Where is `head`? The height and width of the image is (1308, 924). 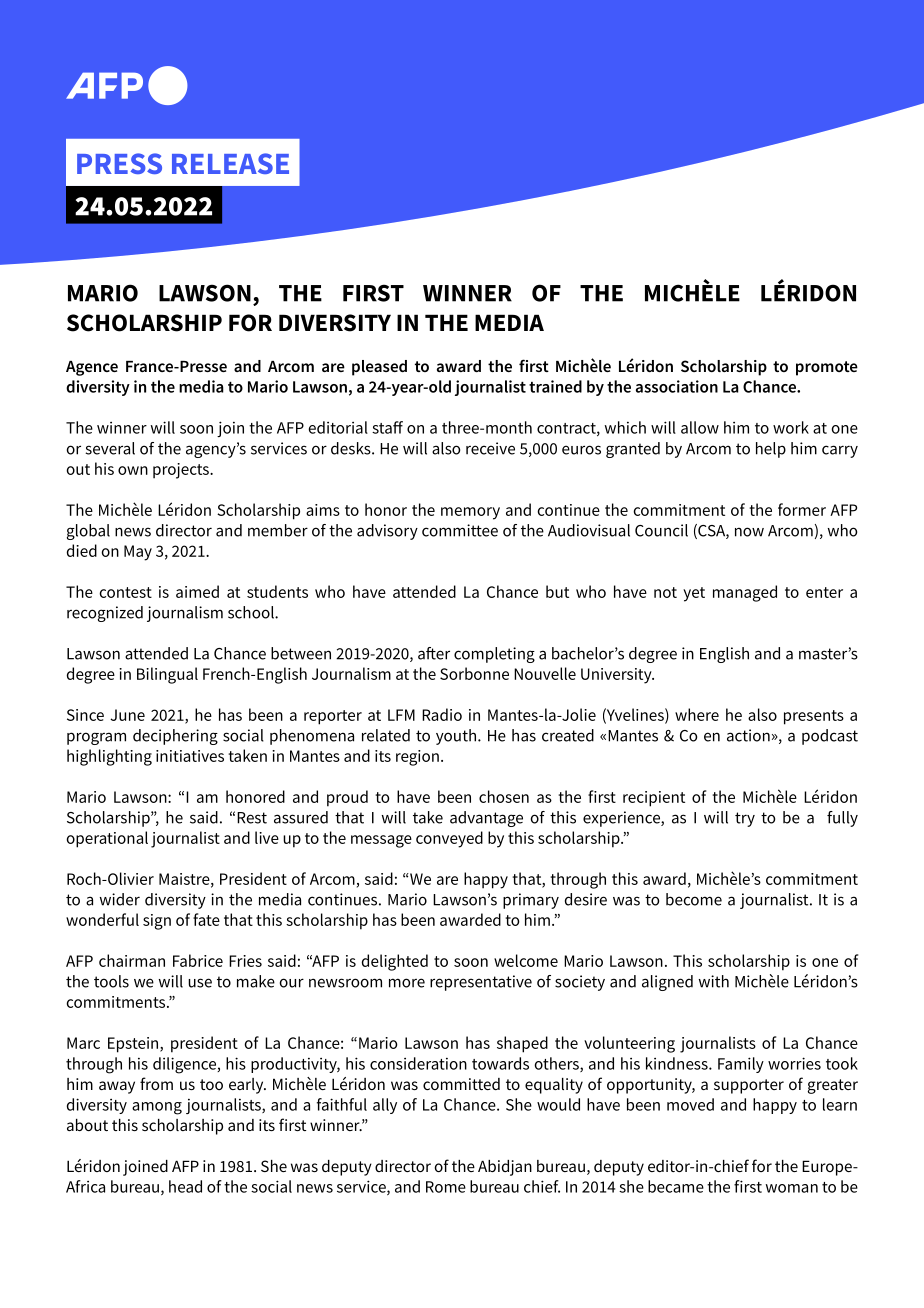
head is located at coordinates (185, 1186).
